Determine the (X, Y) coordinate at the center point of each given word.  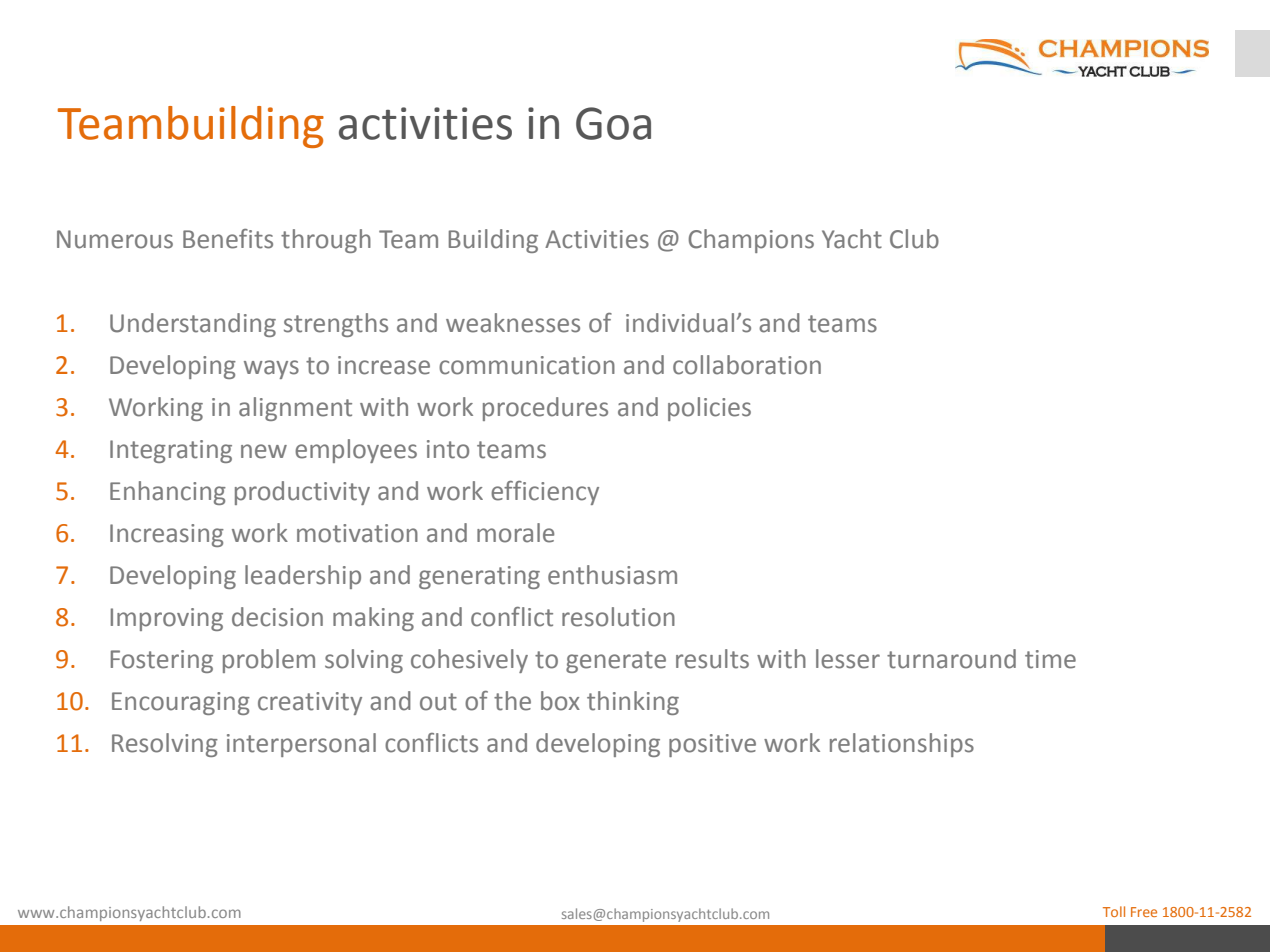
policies (709, 409)
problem (269, 661)
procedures (545, 409)
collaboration (747, 365)
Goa (613, 123)
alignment (295, 409)
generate (616, 662)
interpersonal (301, 745)
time (1050, 659)
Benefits (228, 239)
